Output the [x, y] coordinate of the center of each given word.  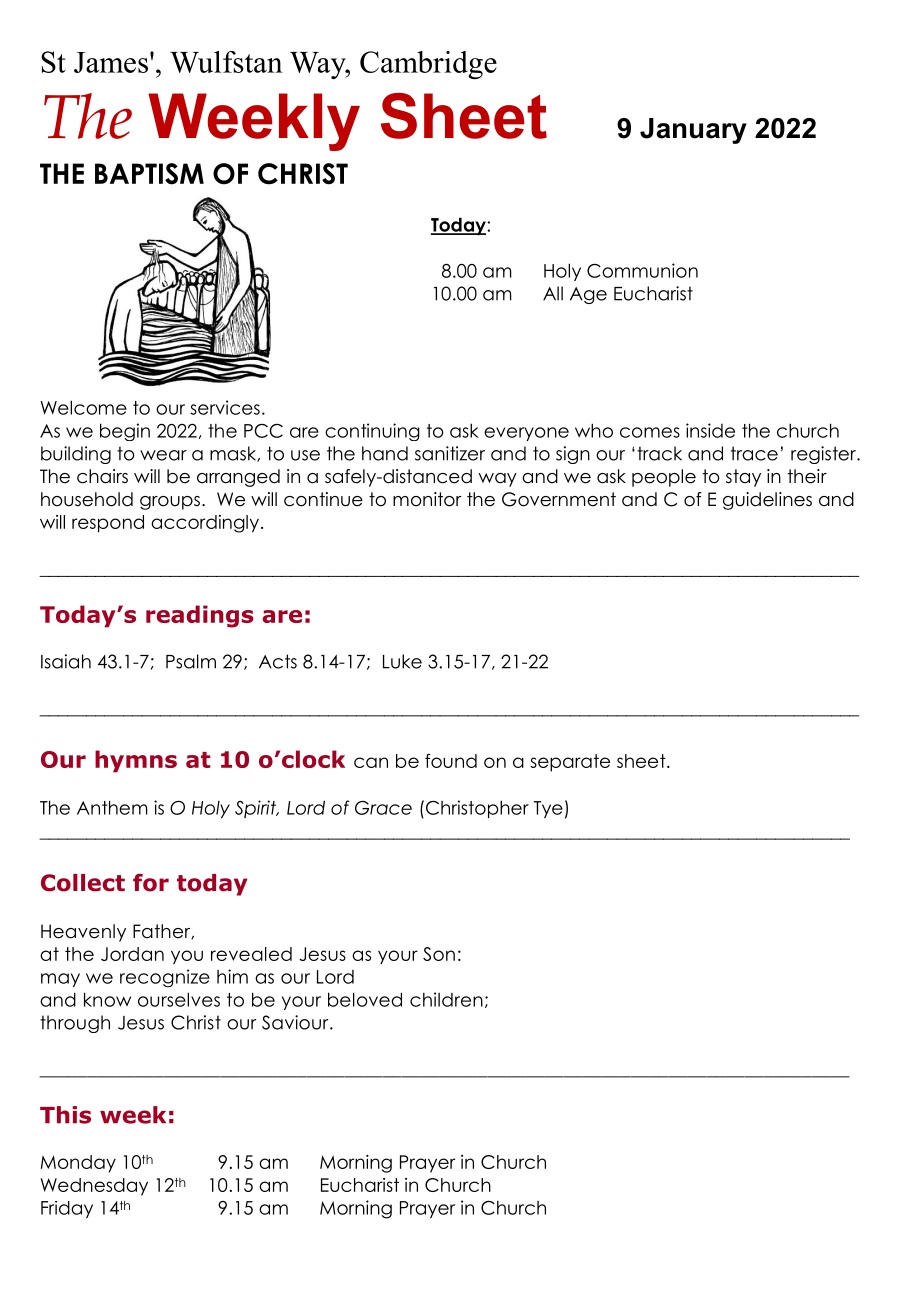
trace [754, 453]
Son [439, 954]
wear [163, 455]
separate [570, 763]
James [111, 62]
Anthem [112, 807]
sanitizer [450, 453]
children [446, 999]
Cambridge [428, 65]
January [693, 131]
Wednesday [94, 1187]
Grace [383, 808]
